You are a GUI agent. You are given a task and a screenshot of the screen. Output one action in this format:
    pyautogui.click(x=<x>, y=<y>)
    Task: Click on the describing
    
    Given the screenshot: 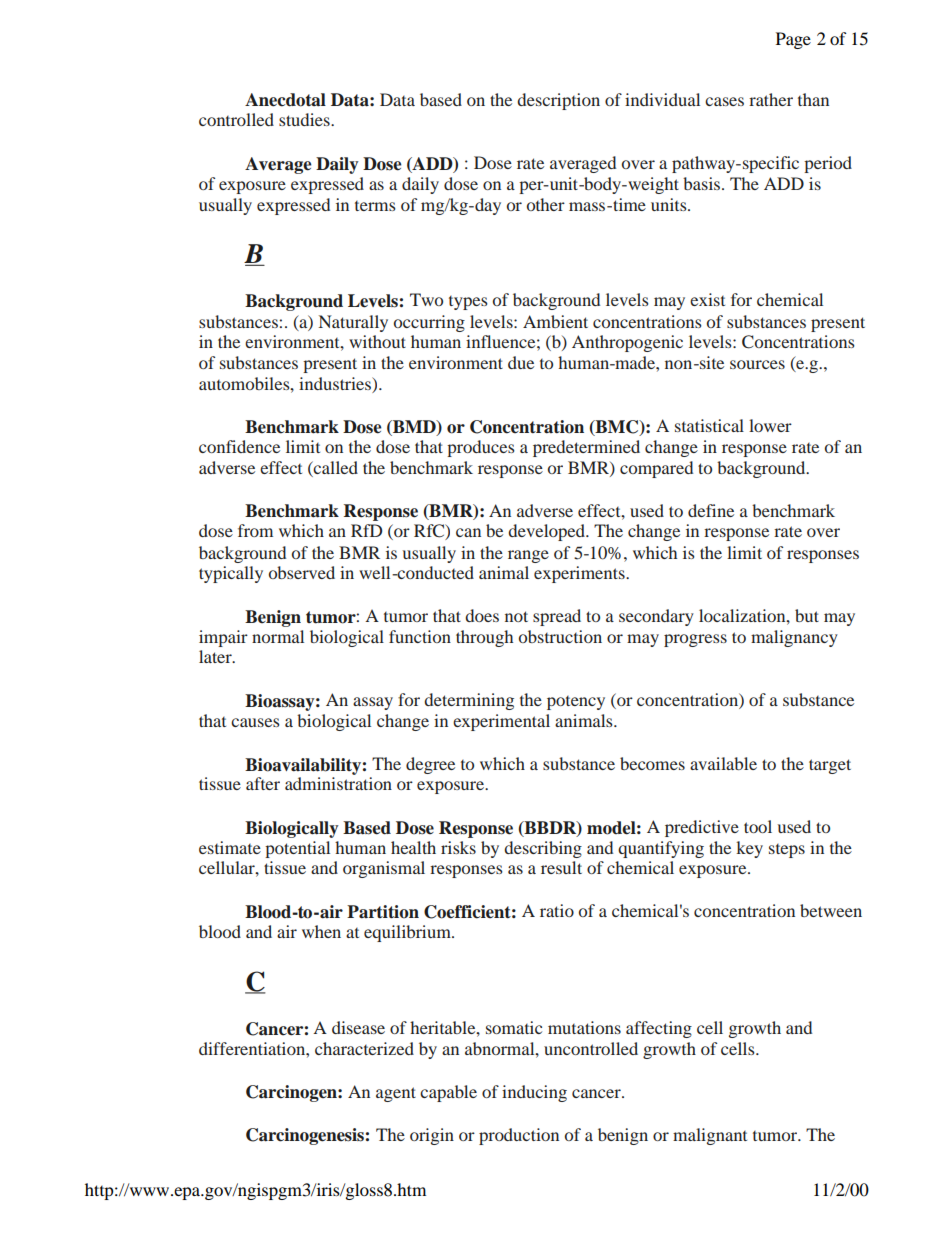 What is the action you would take?
    pyautogui.click(x=543, y=849)
